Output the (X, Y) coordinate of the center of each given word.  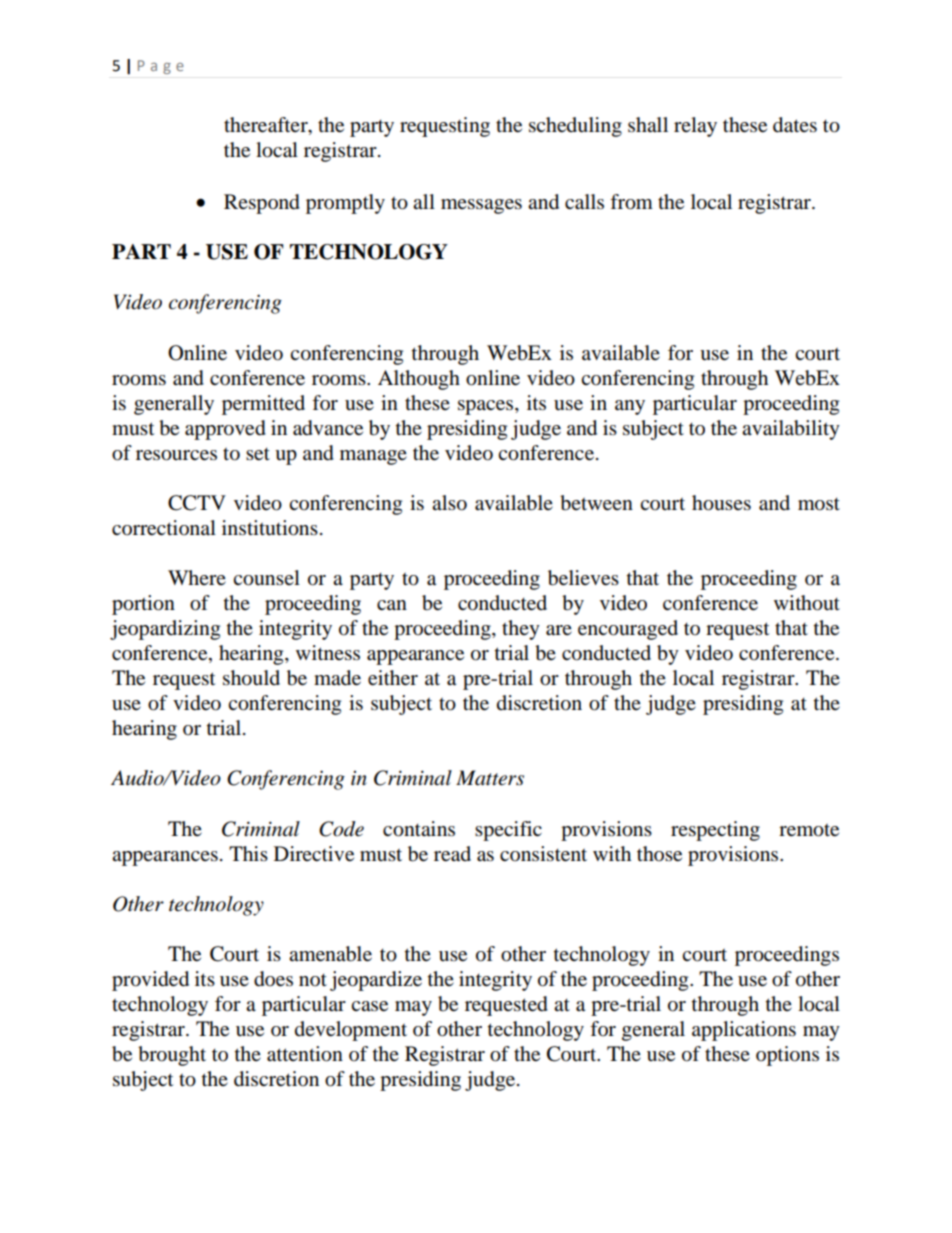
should (251, 678)
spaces (487, 407)
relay (695, 127)
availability (791, 430)
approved (225, 430)
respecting (715, 831)
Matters (490, 778)
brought (172, 1056)
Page (161, 67)
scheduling (575, 127)
